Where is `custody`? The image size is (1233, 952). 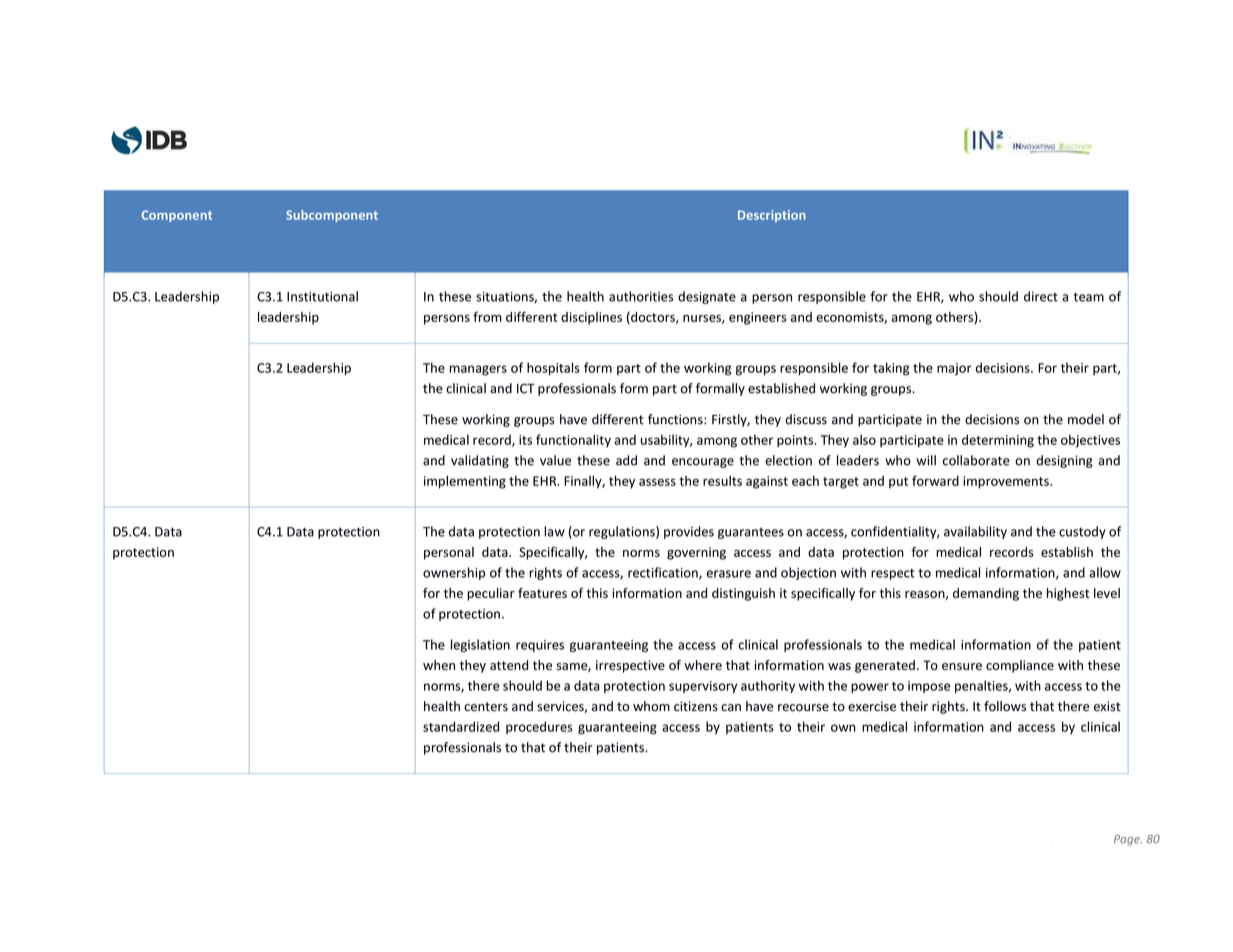
custody is located at coordinates (1082, 532).
